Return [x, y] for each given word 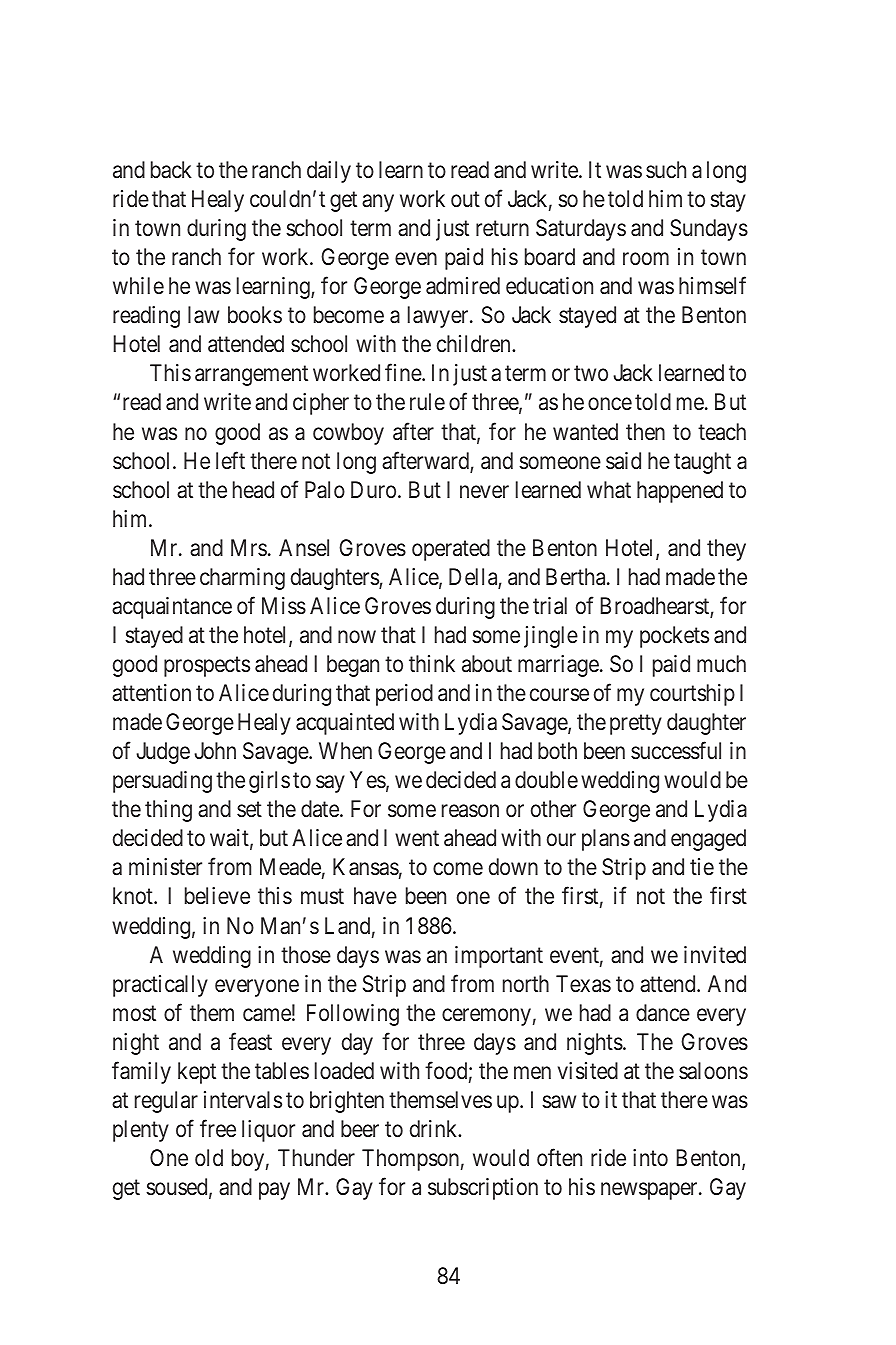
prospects [207, 667]
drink [435, 1128]
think [432, 663]
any [378, 203]
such [666, 170]
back [171, 170]
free [218, 1128]
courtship [692, 695]
